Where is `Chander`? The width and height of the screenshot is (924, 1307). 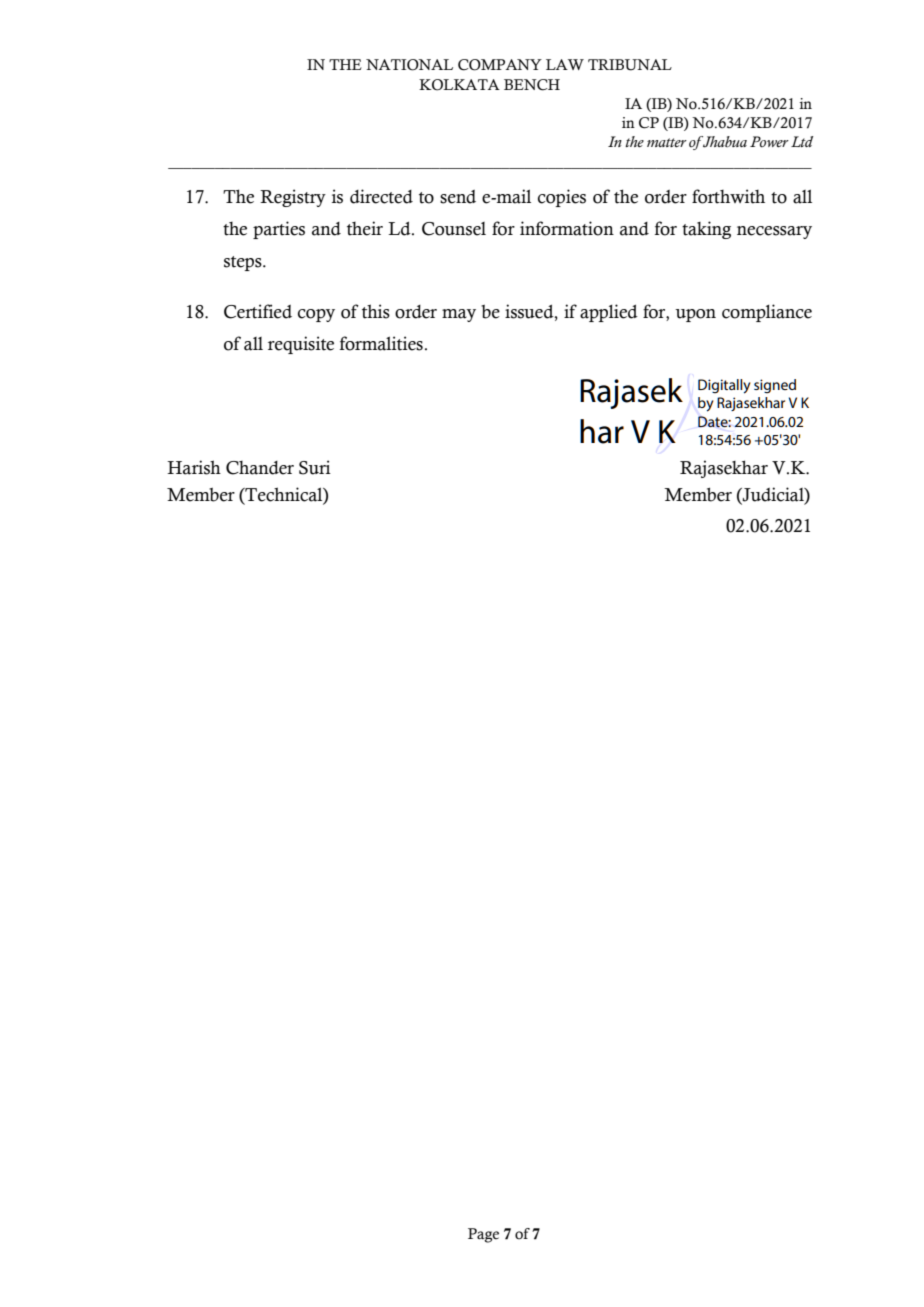
Chander is located at coordinates (260, 468).
